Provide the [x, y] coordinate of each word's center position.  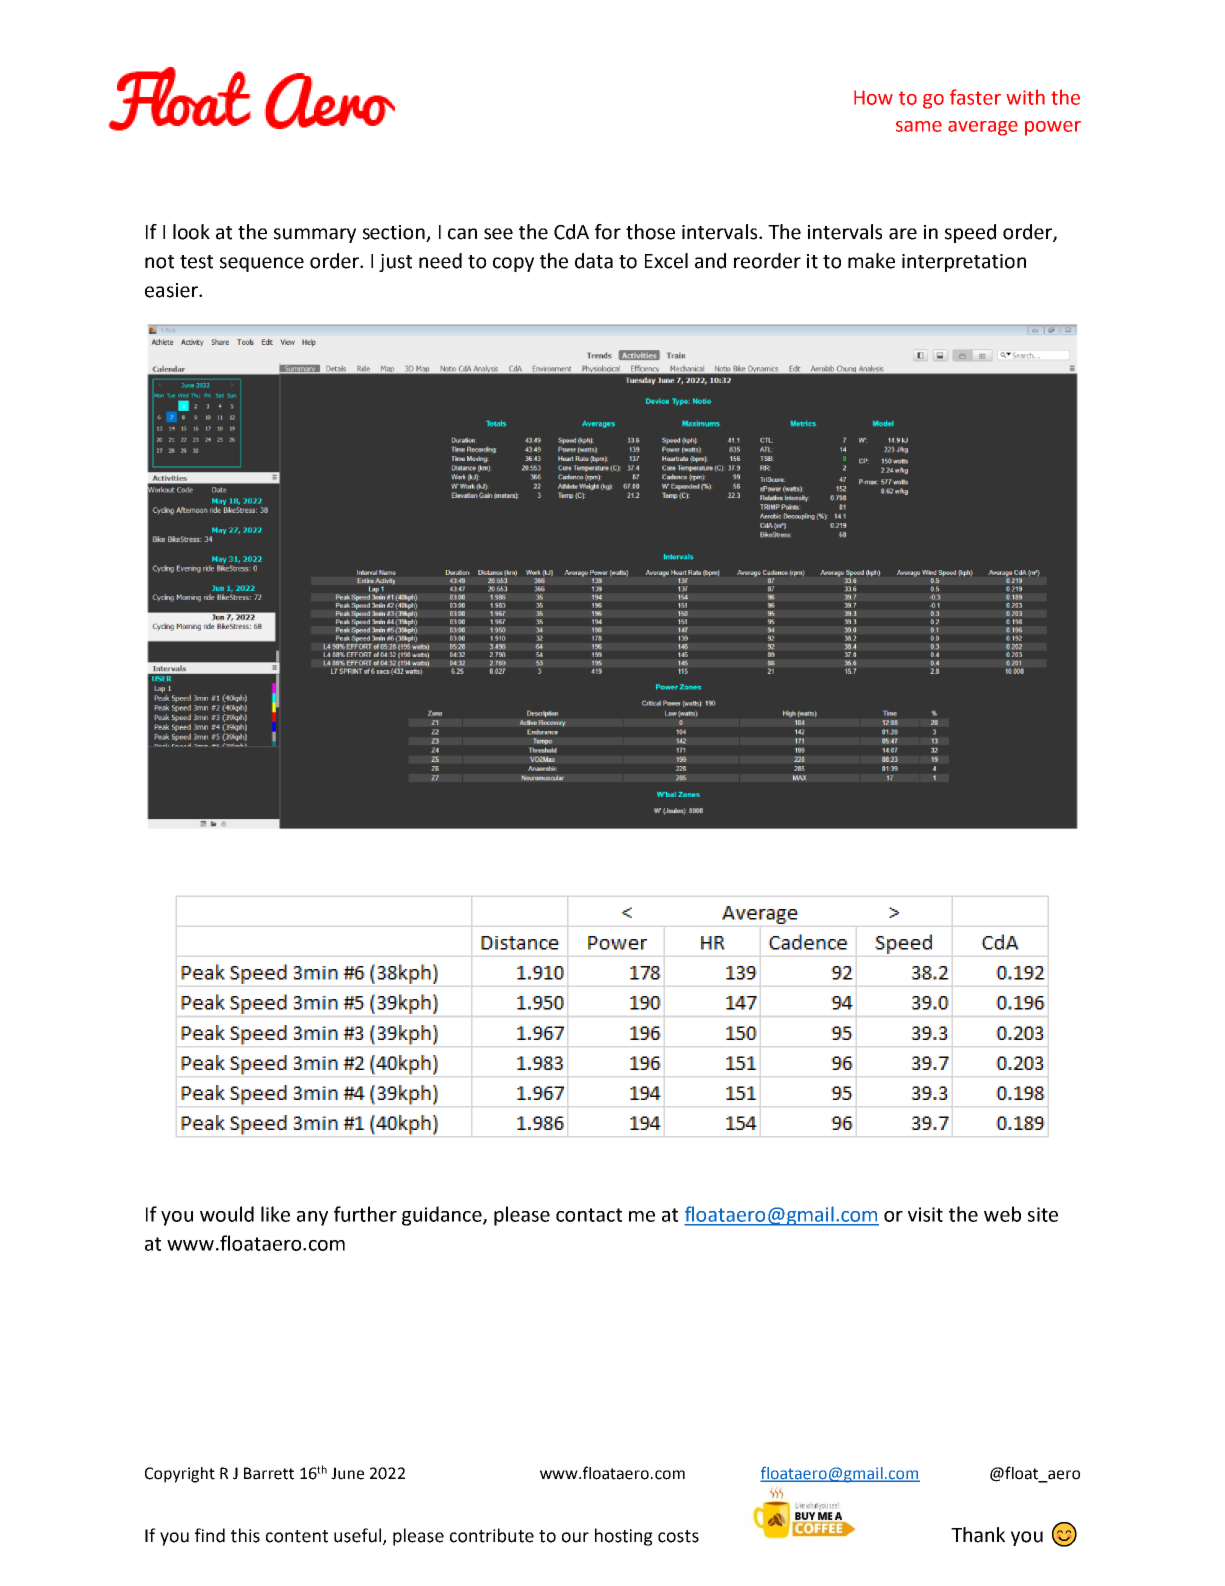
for [608, 232]
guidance [443, 1216]
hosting [624, 1537]
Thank [978, 1535]
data [594, 261]
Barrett [269, 1473]
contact [589, 1215]
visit [925, 1214]
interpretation [964, 263]
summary [315, 235]
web [1002, 1214]
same [919, 126]
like [275, 1214]
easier [172, 290]
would [227, 1214]
